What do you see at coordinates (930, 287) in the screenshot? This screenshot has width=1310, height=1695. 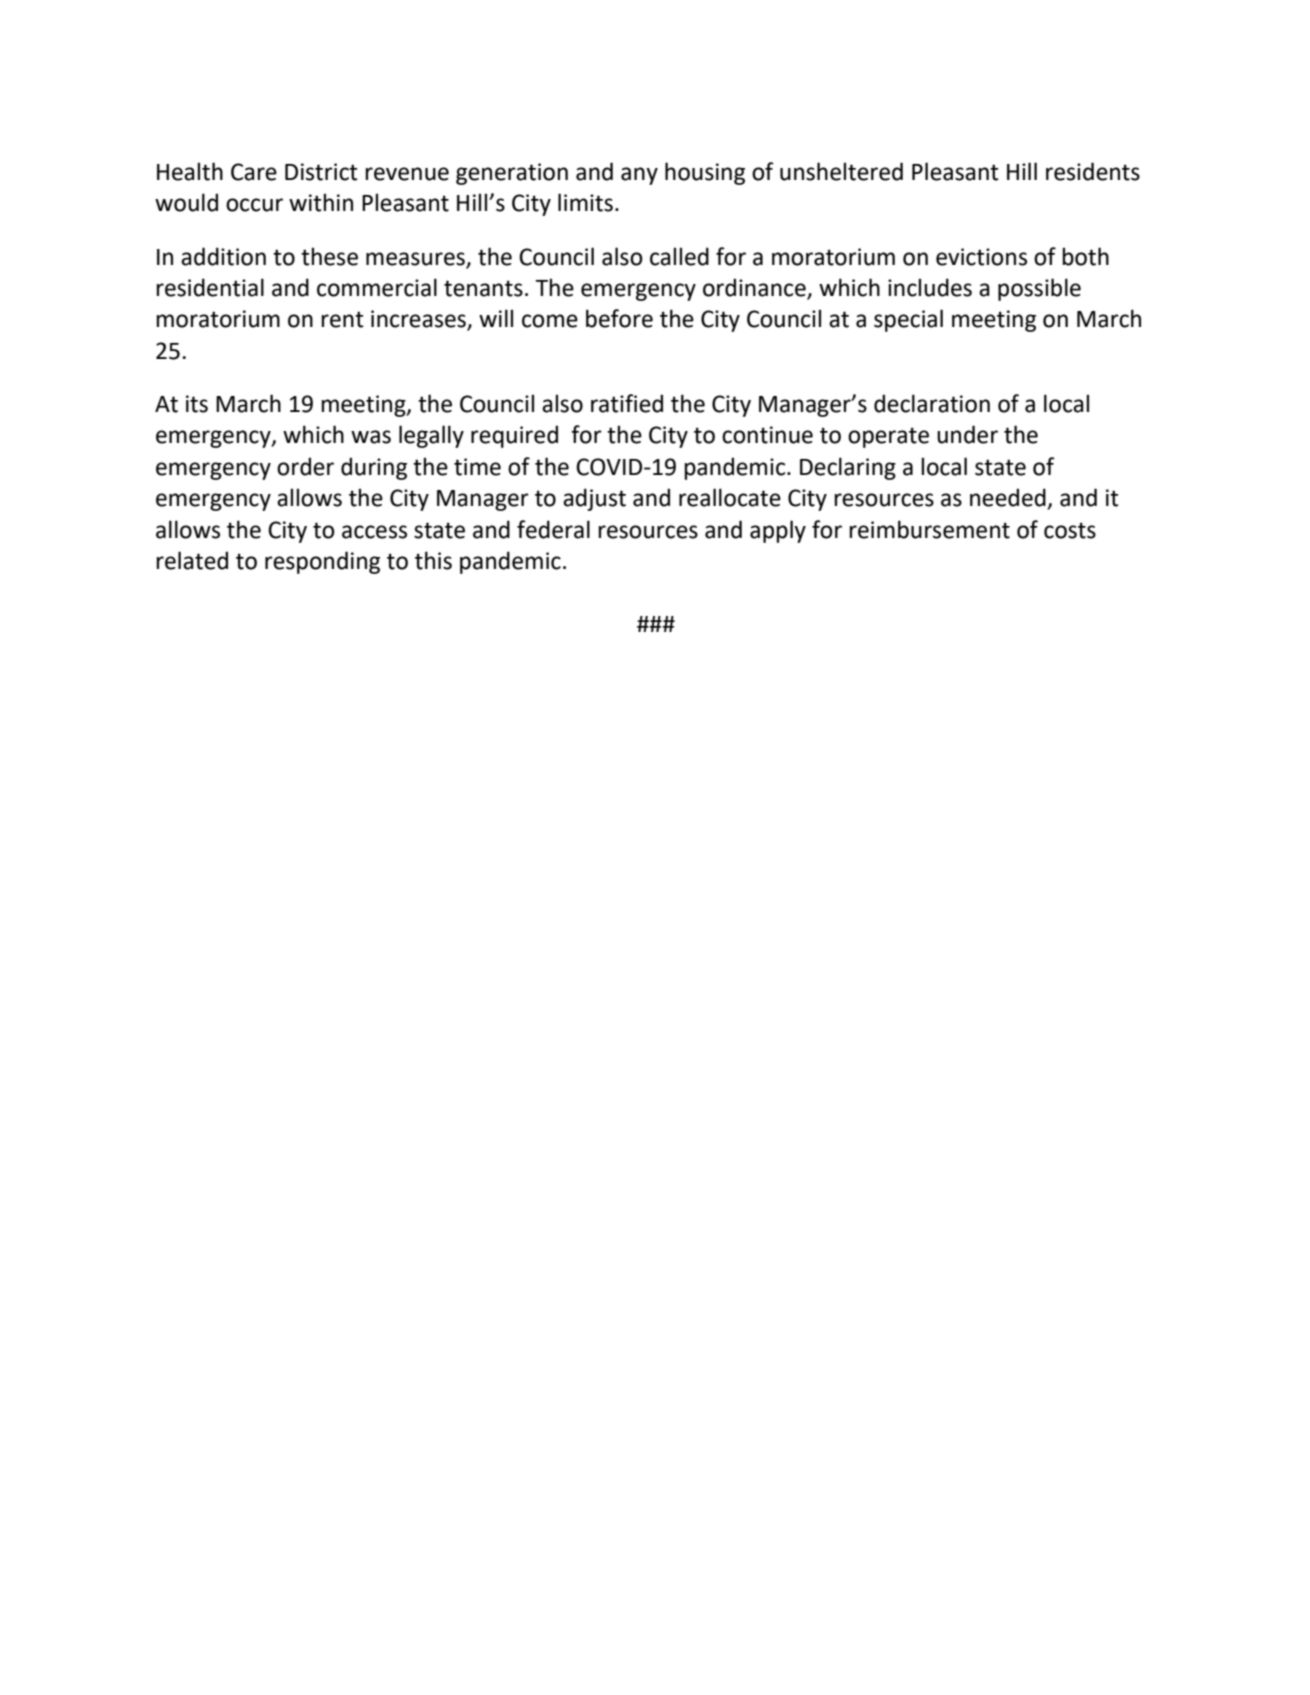 I see `includes` at bounding box center [930, 287].
